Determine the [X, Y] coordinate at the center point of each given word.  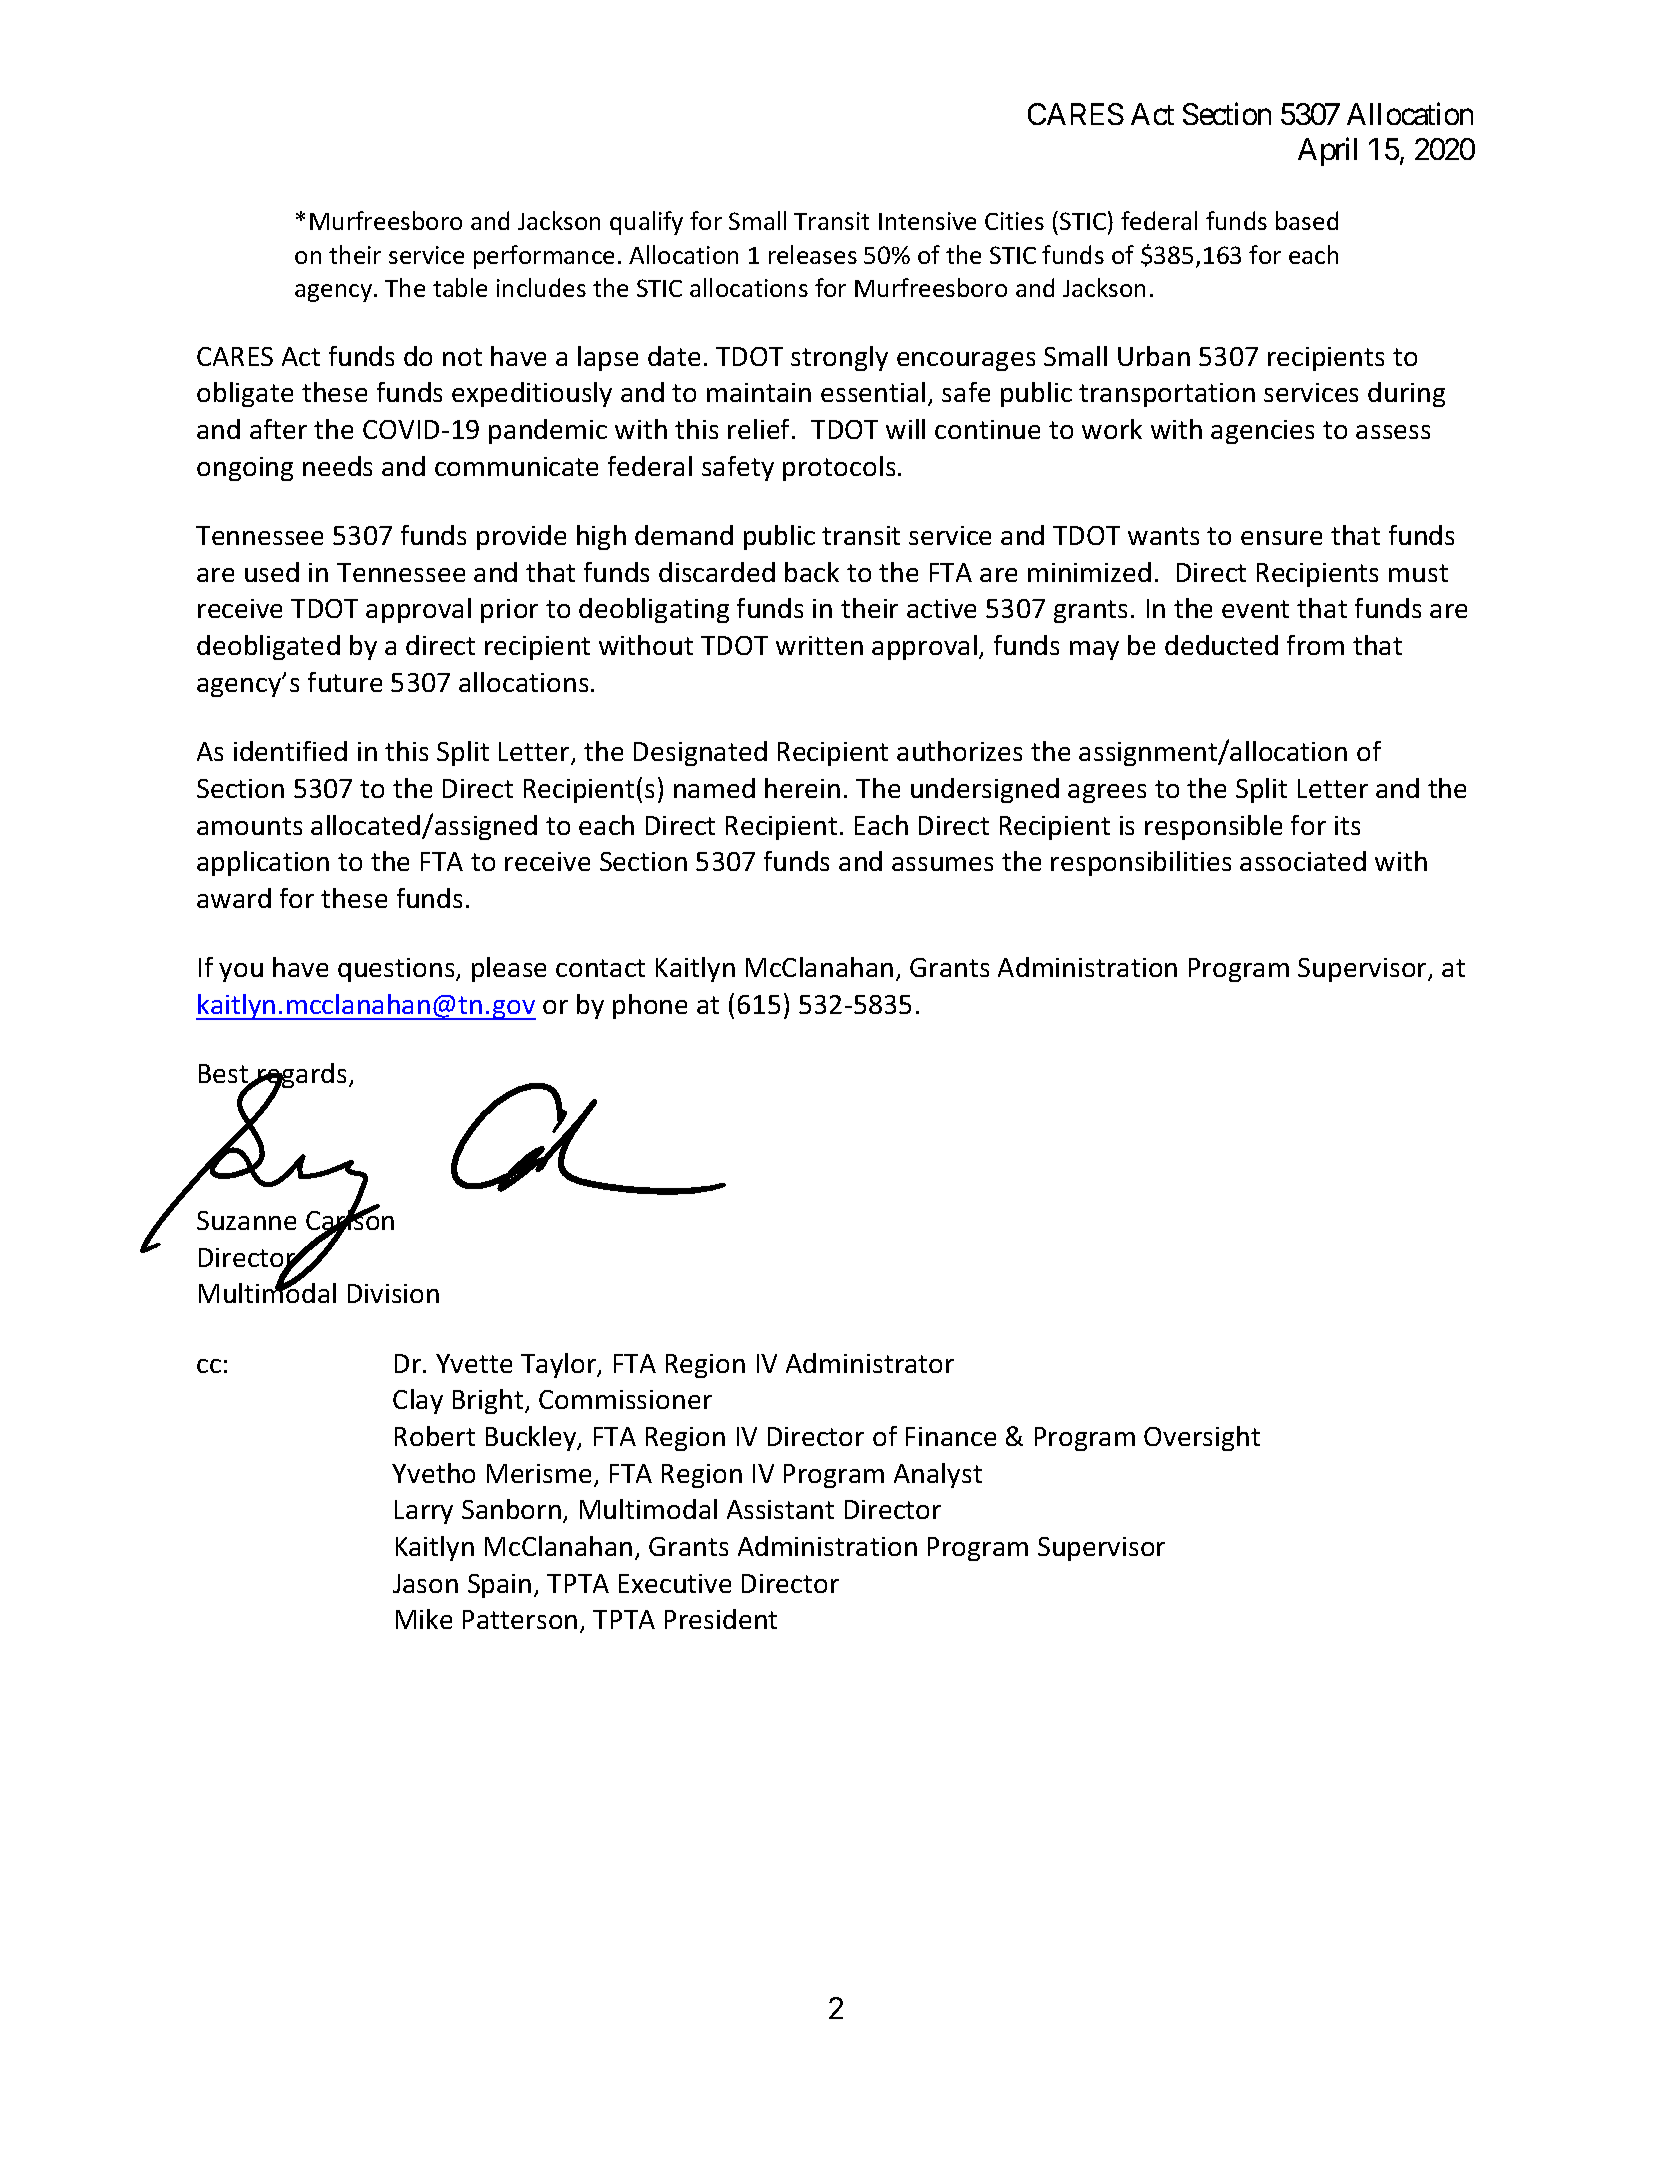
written [819, 645]
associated [1303, 861]
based [1307, 220]
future [345, 682]
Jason [425, 1583]
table [460, 287]
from [1315, 645]
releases [813, 254]
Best [225, 1075]
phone [650, 1006]
